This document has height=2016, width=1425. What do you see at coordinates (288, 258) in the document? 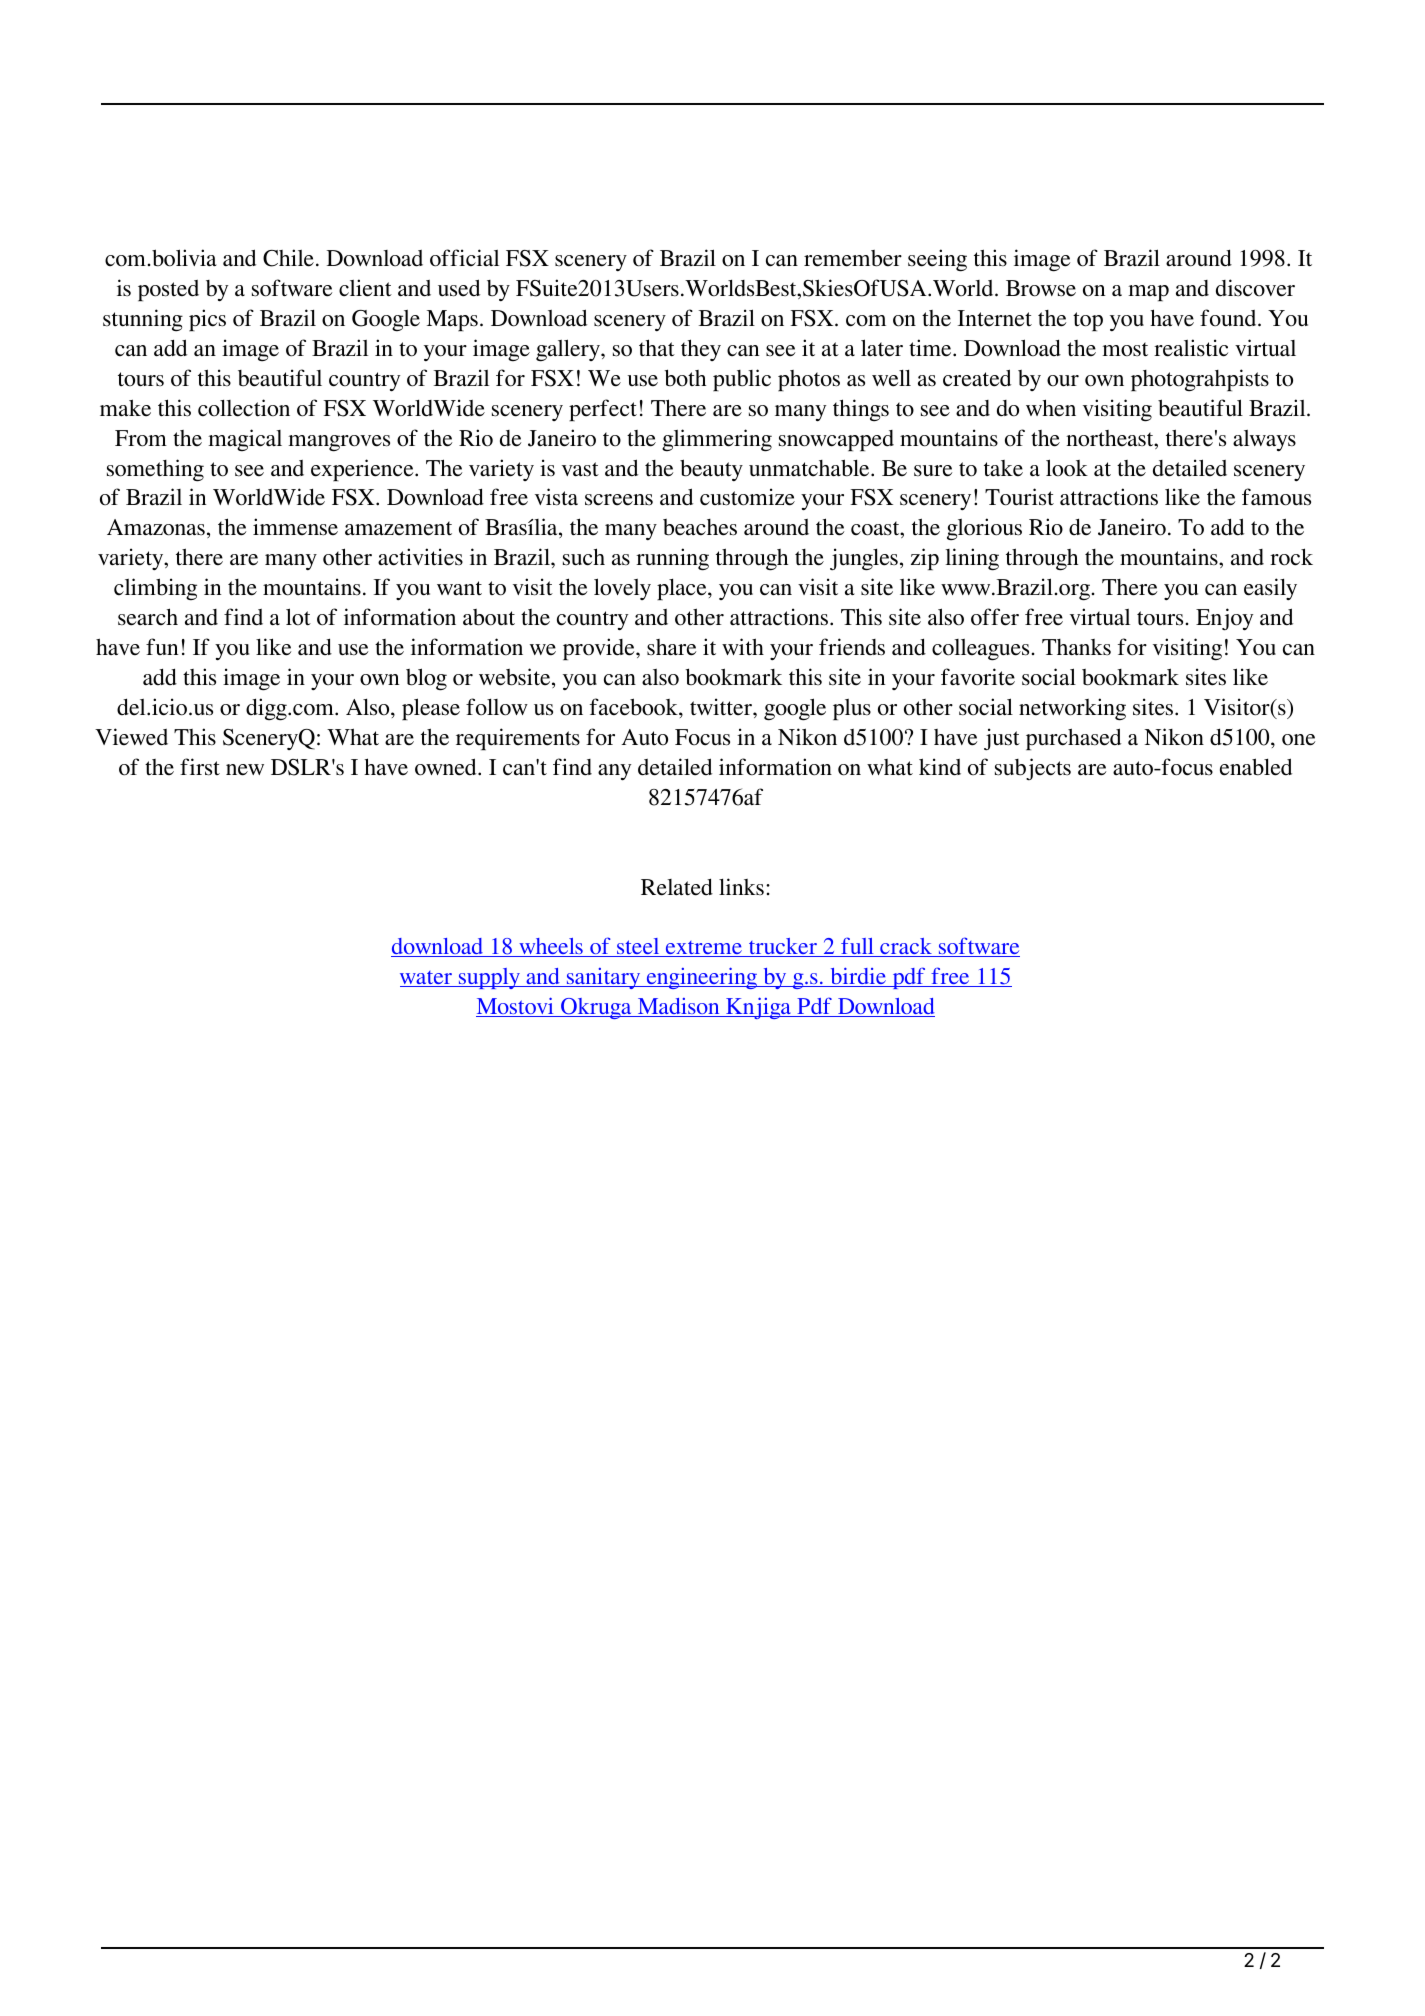
I see `Chile` at bounding box center [288, 258].
